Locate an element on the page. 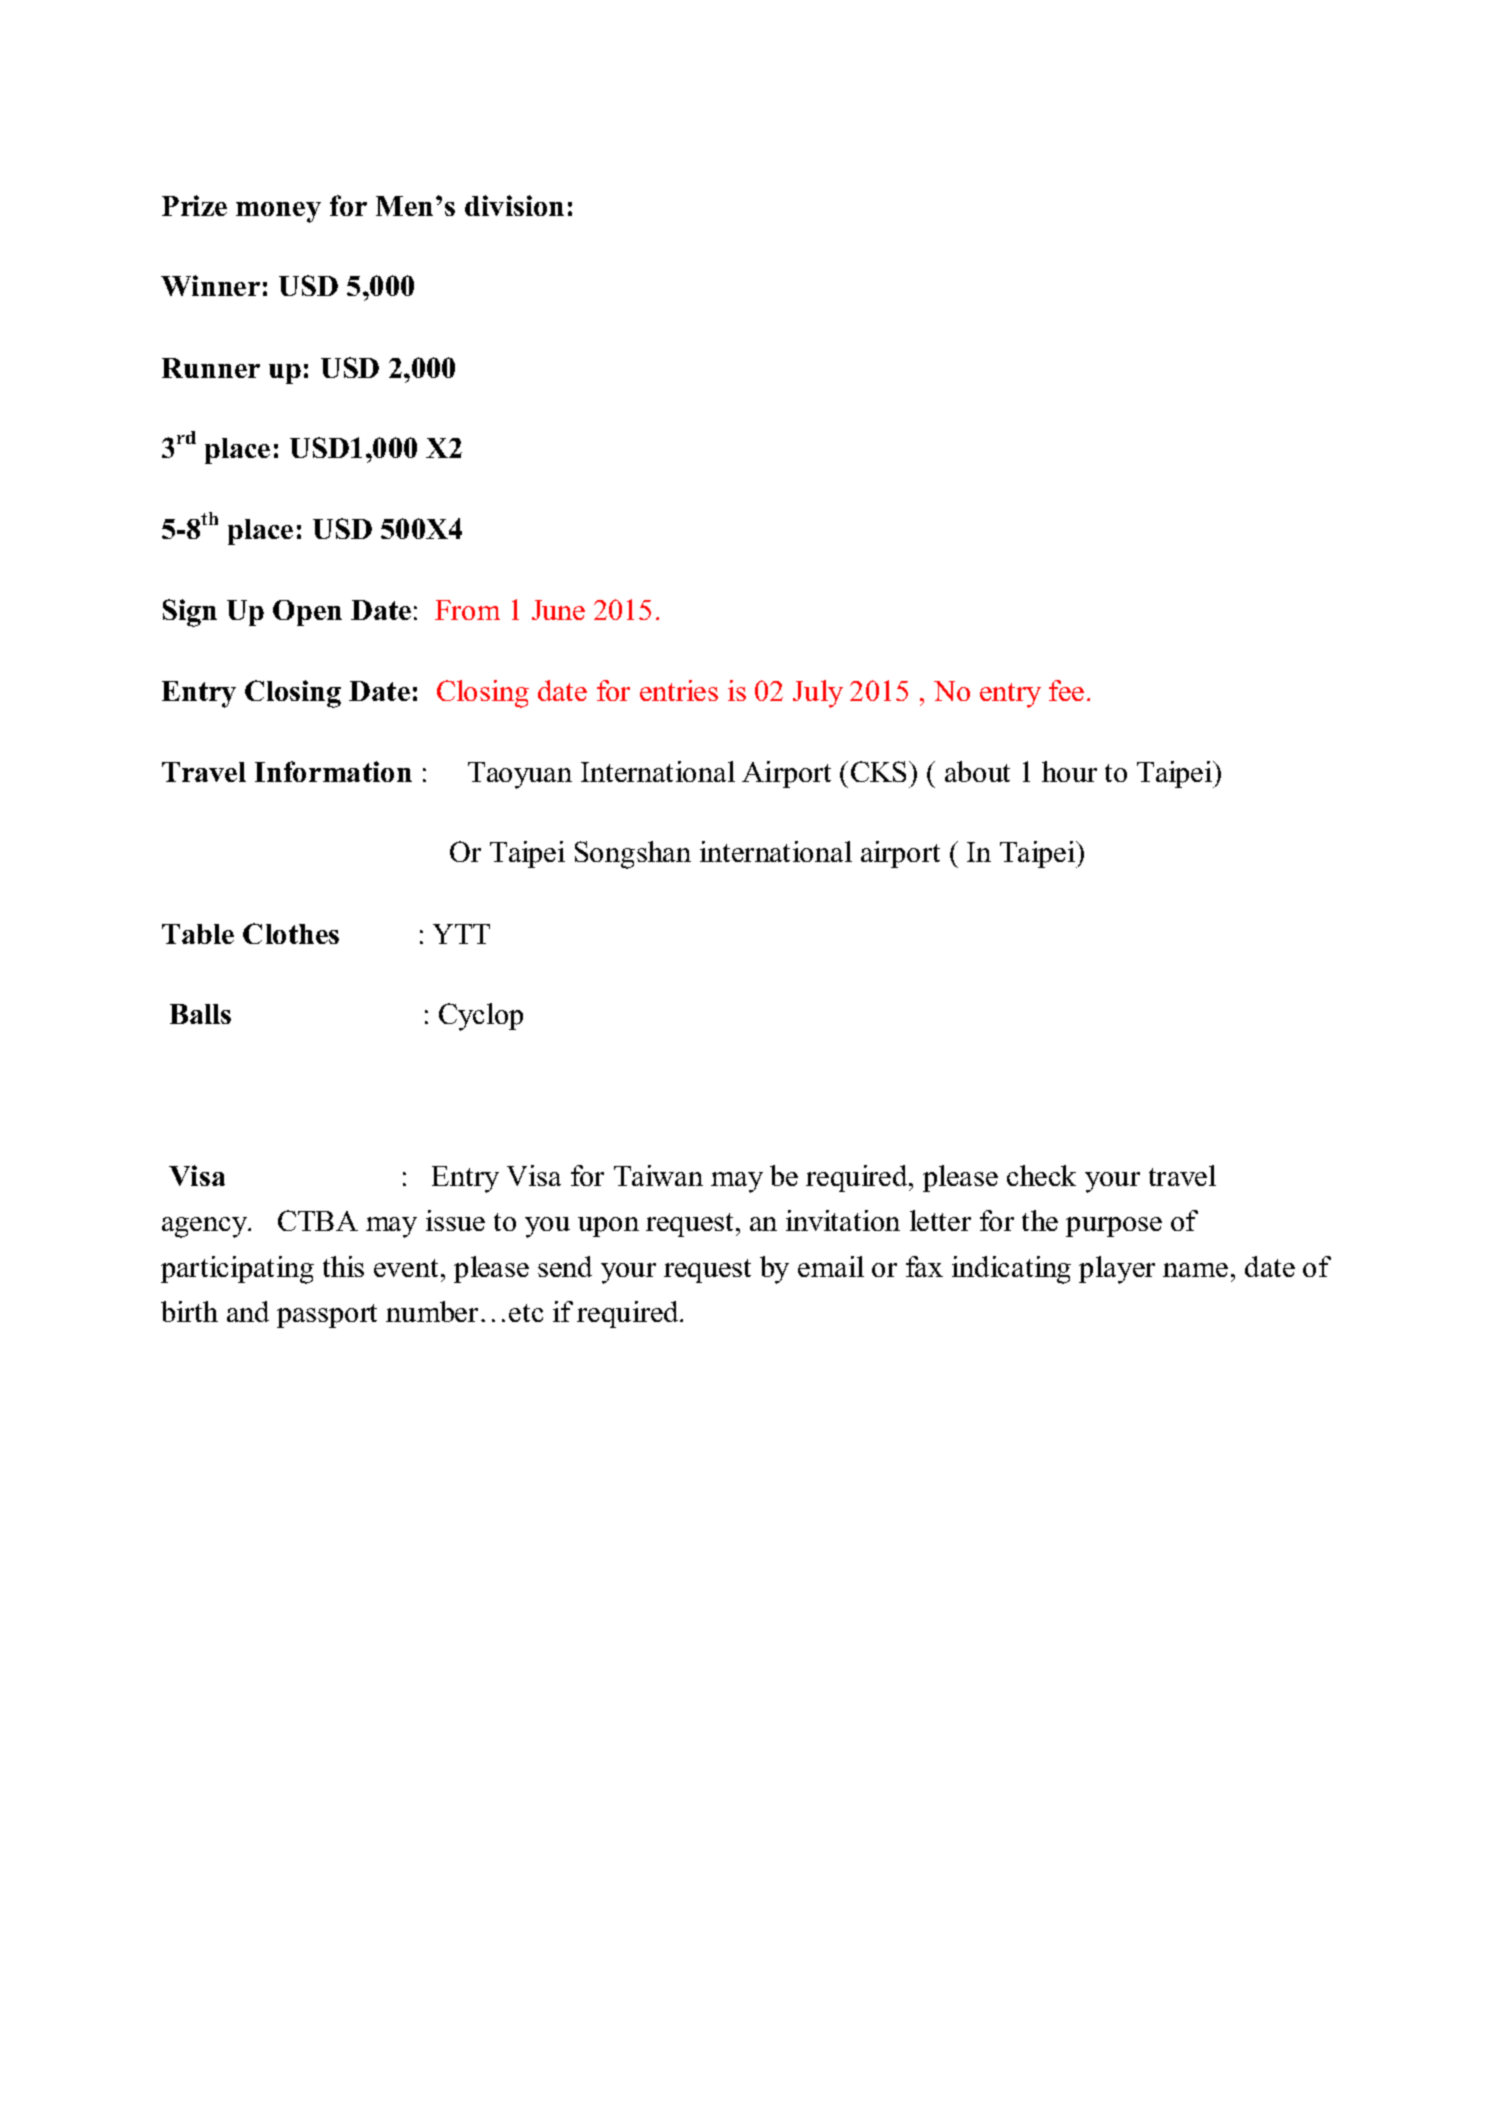 This page has width=1503, height=2128. fee is located at coordinates (1066, 690).
